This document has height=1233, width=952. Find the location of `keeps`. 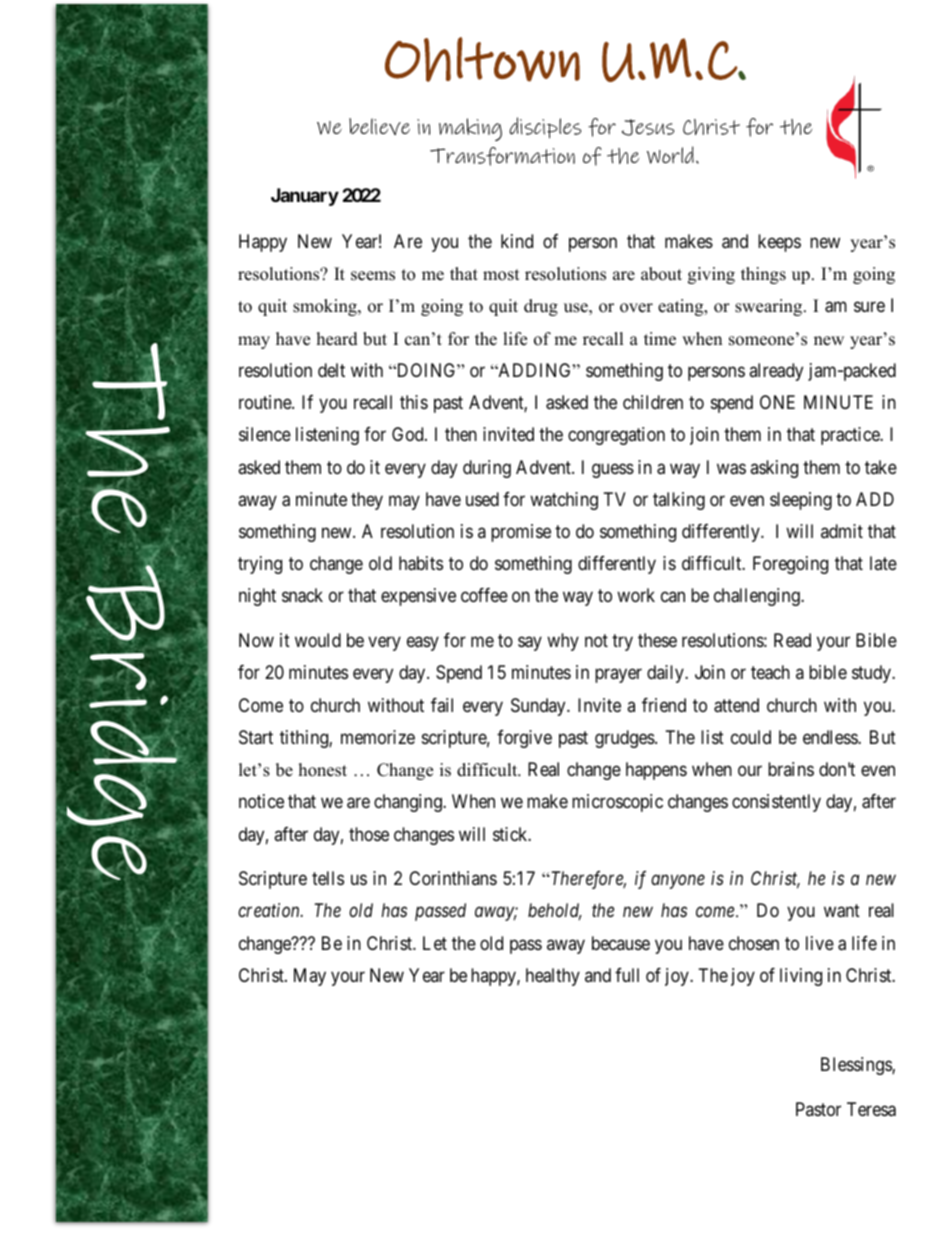

keeps is located at coordinates (779, 243).
